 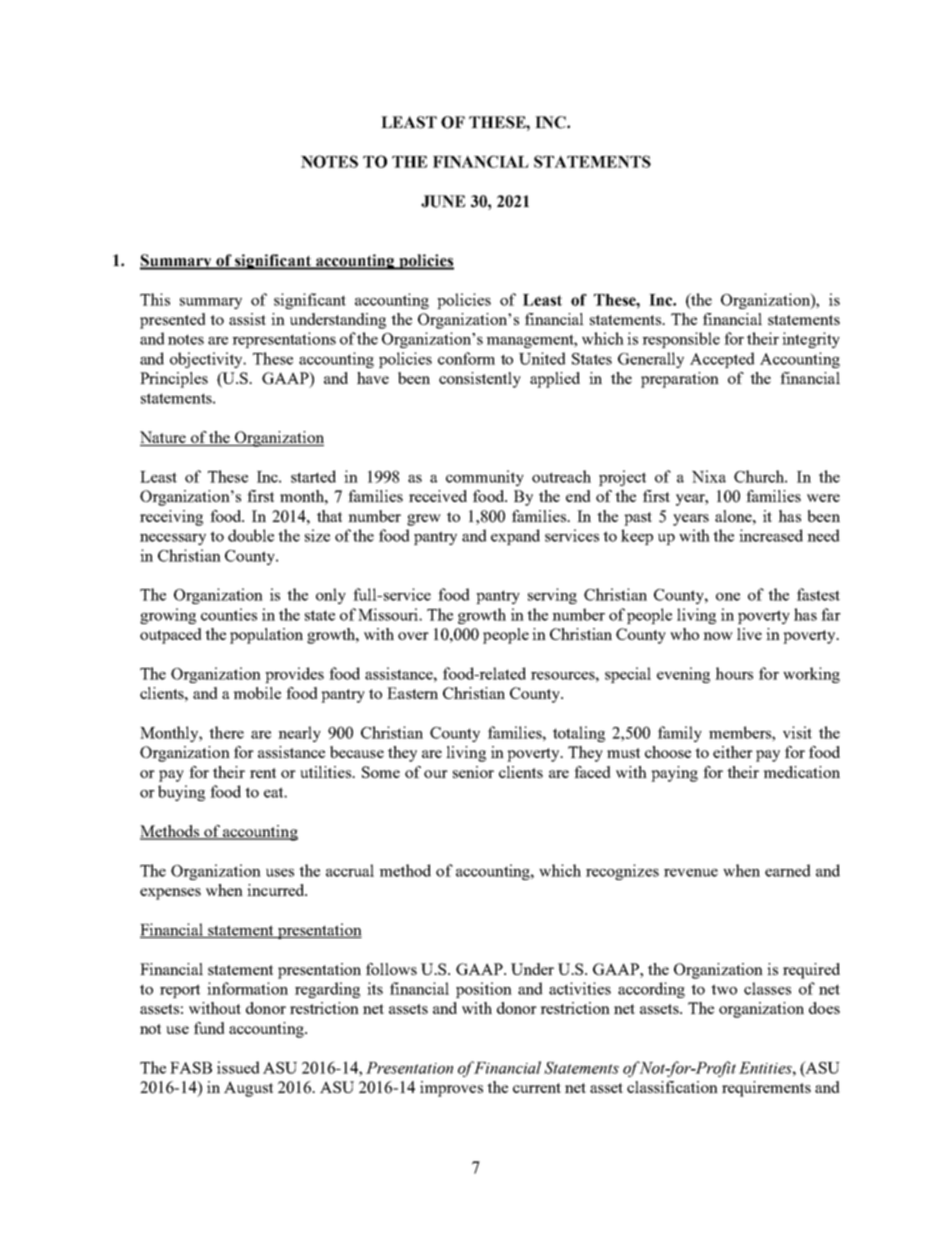 What do you see at coordinates (164, 438) in the page?
I see `Nature` at bounding box center [164, 438].
